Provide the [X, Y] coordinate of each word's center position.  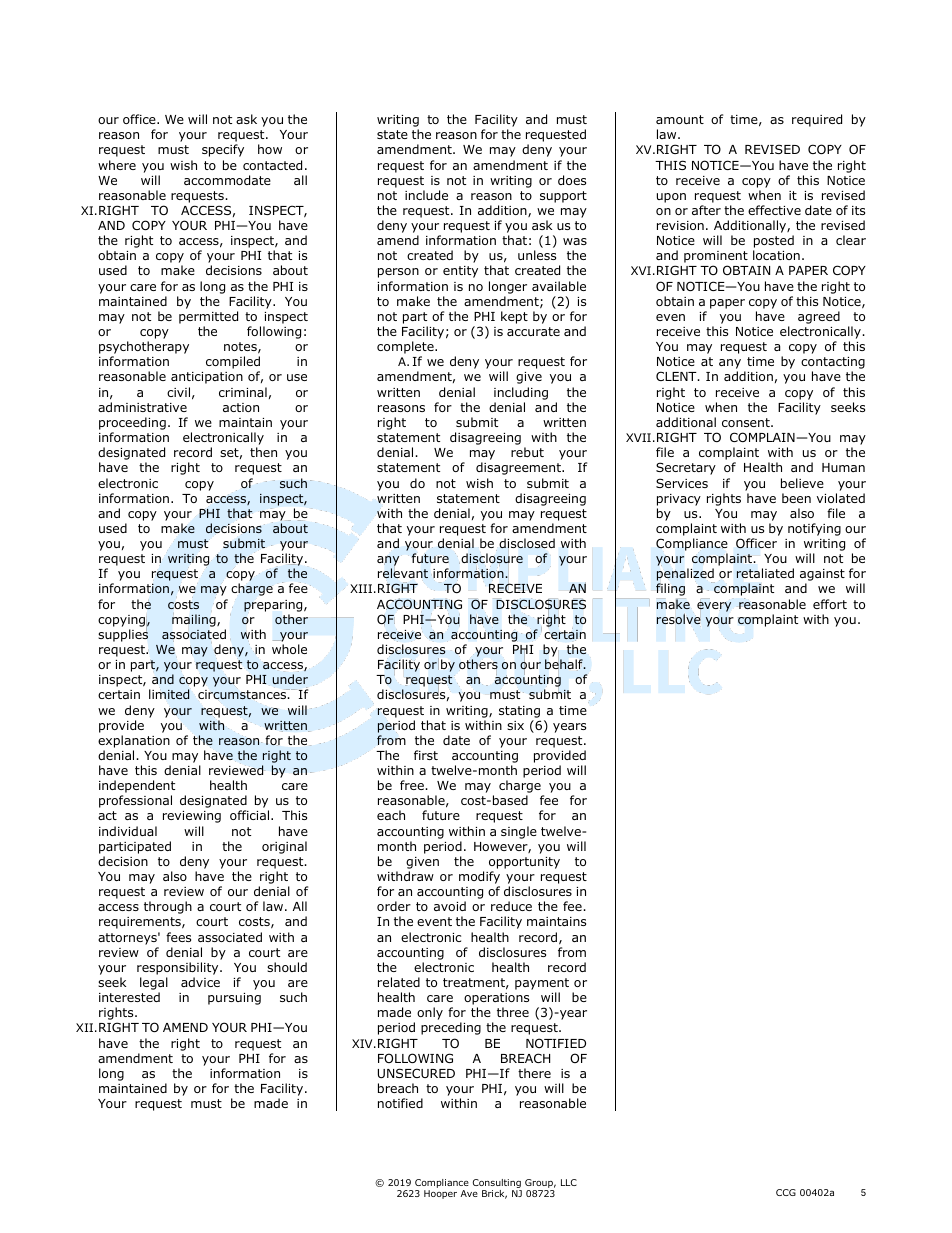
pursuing [234, 999]
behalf [565, 664]
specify [223, 150]
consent [747, 422]
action [241, 407]
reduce [511, 906]
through [168, 907]
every [714, 607]
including [521, 393]
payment [542, 984]
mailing [195, 620]
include [426, 195]
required [817, 120]
